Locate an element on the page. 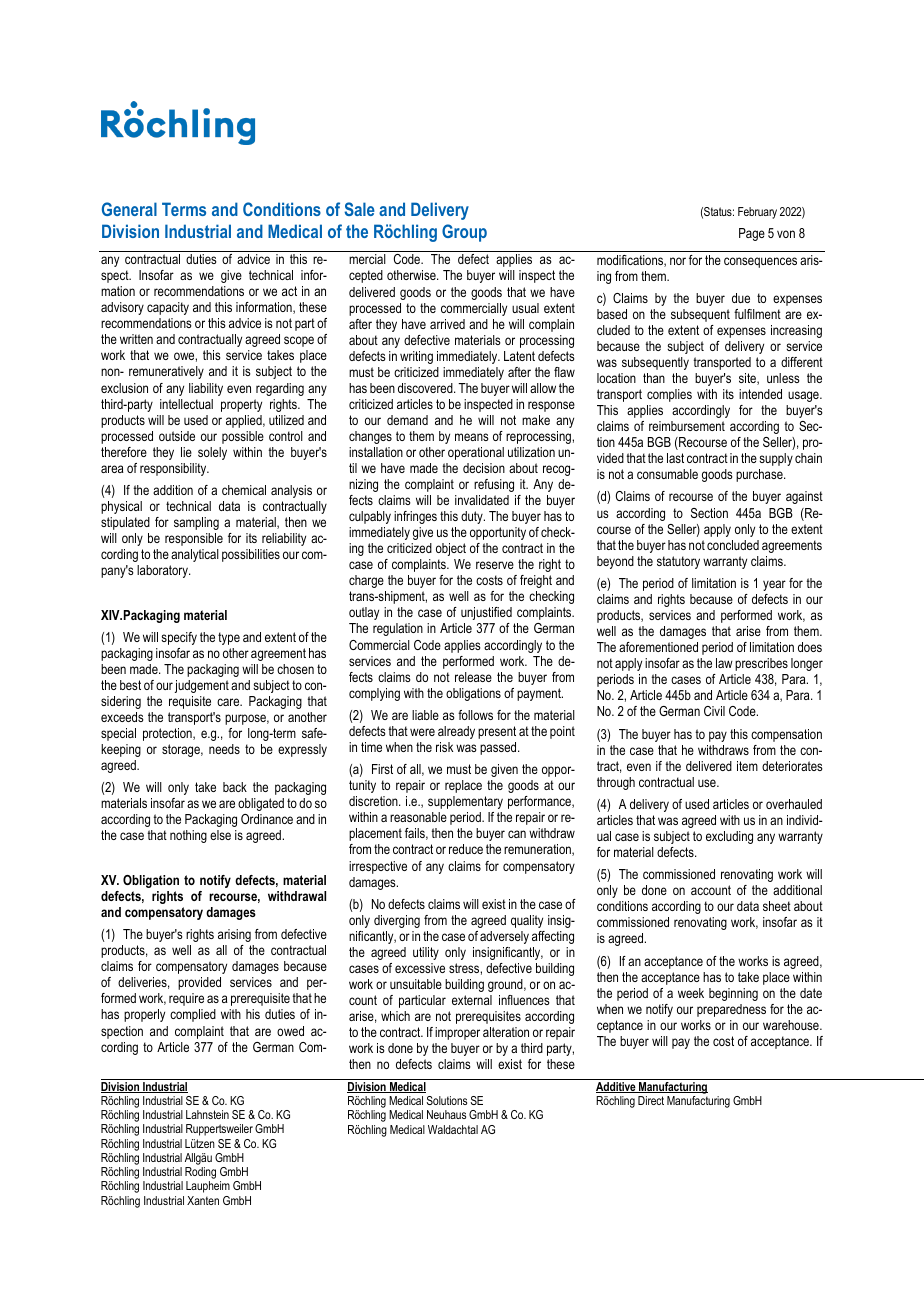 This image has height=1308, width=924. specify is located at coordinates (179, 638).
